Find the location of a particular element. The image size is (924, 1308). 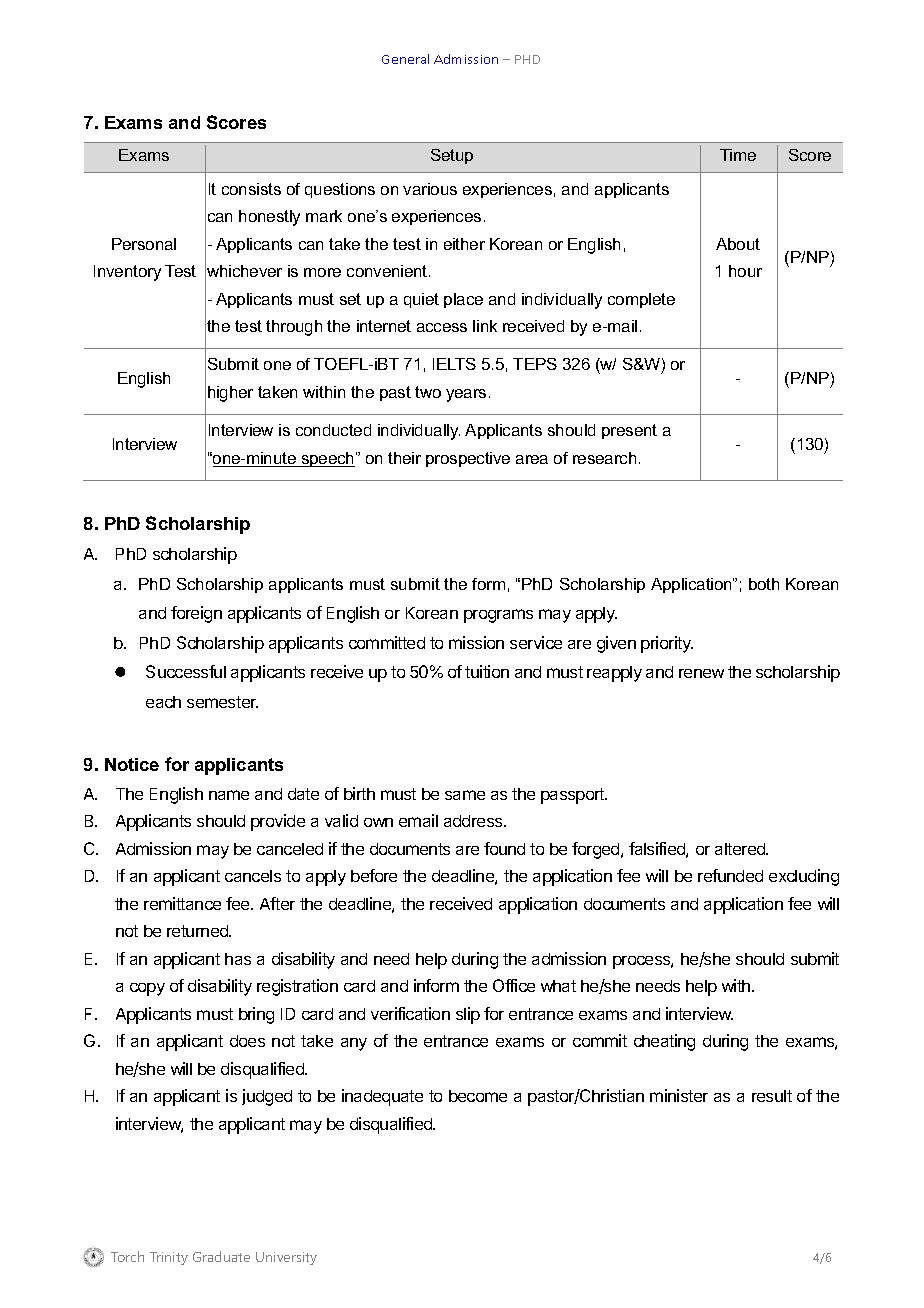

address is located at coordinates (474, 821).
